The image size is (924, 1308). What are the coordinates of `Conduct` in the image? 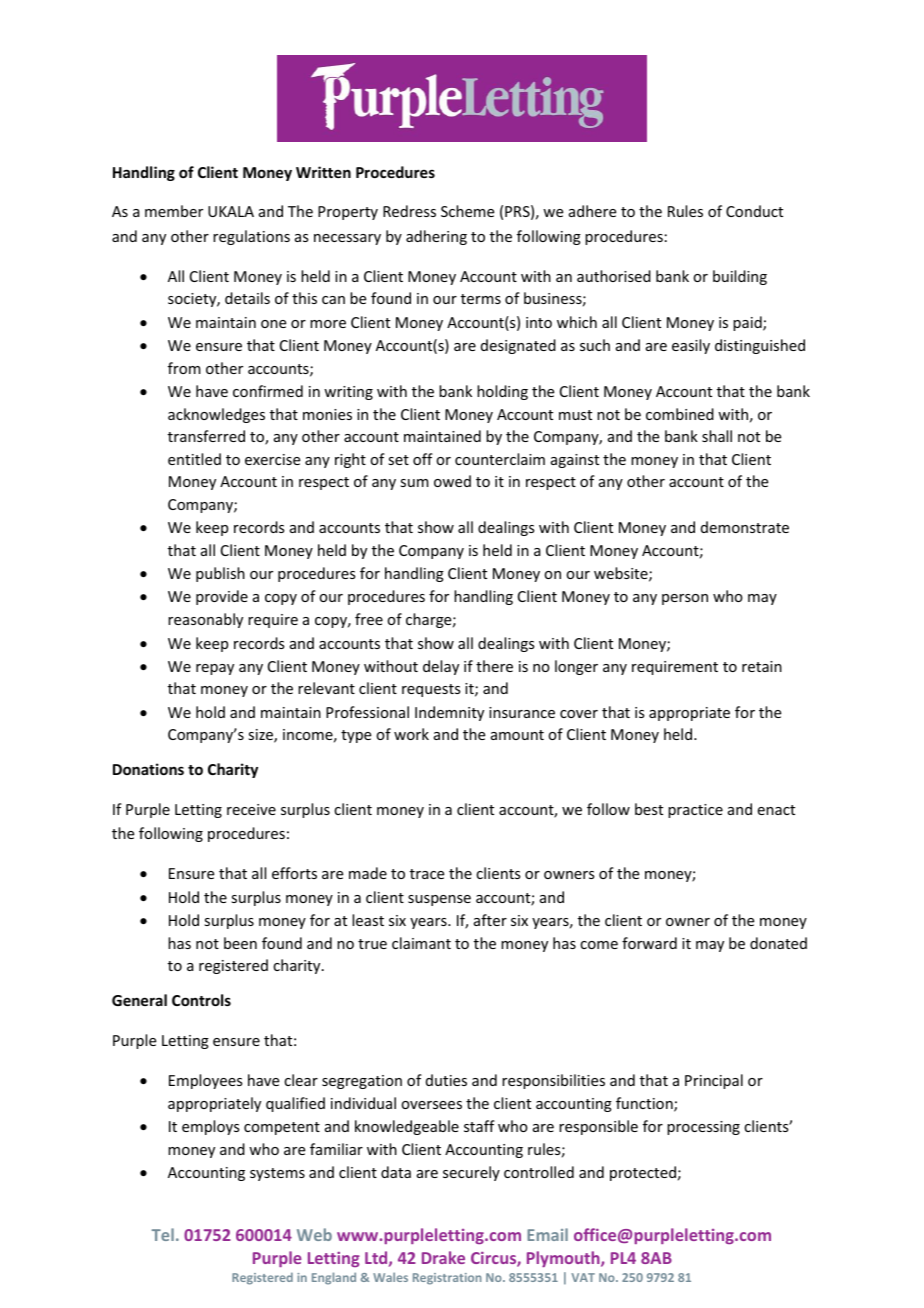 It's located at (754, 211).
